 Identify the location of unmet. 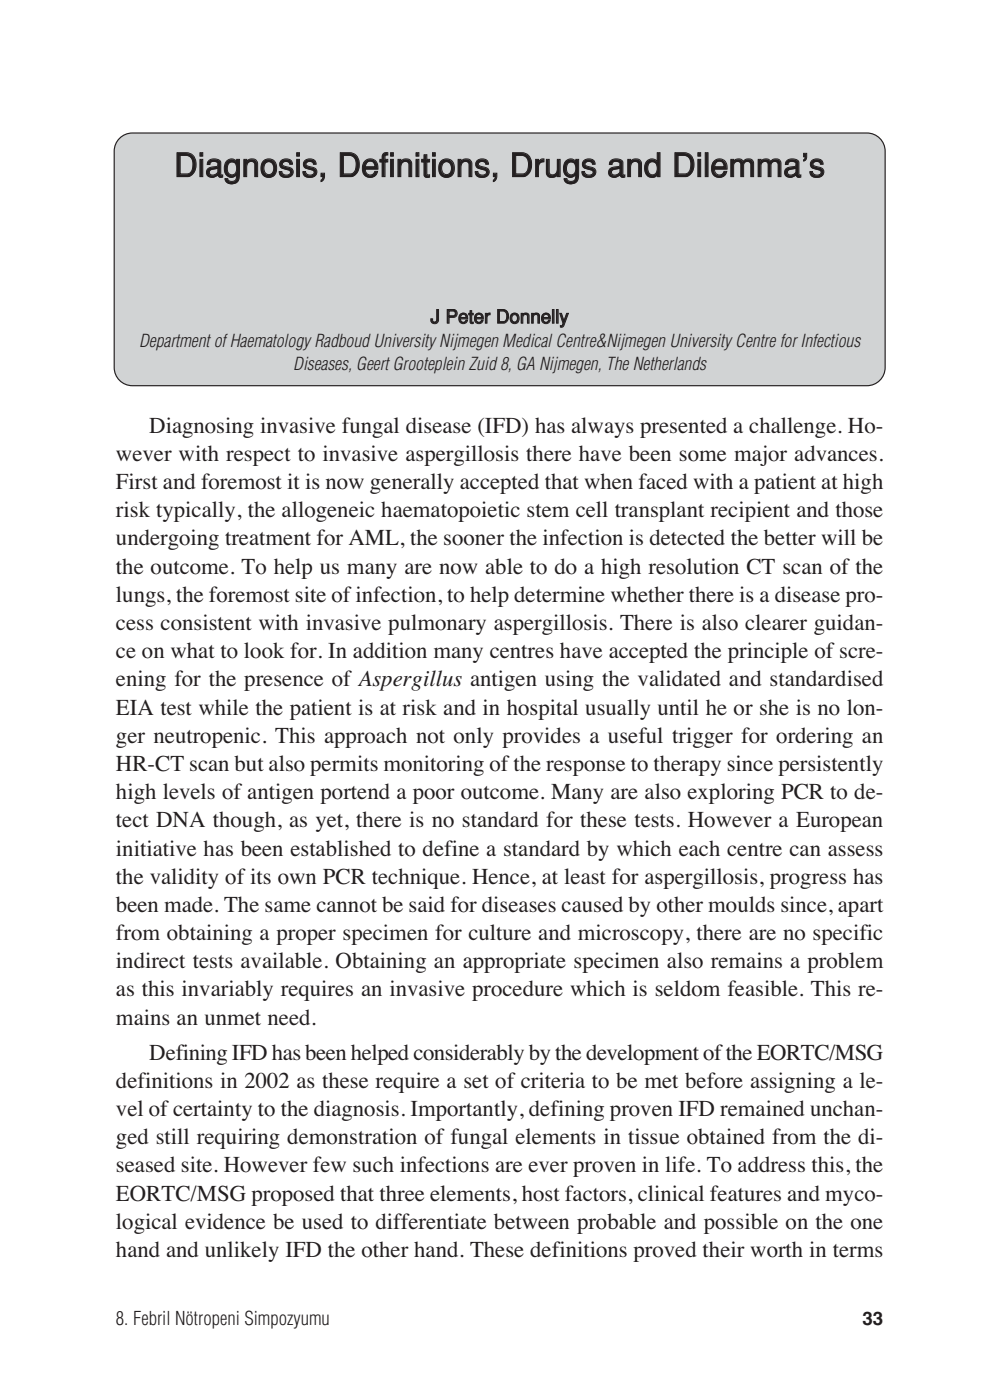
(233, 1019).
